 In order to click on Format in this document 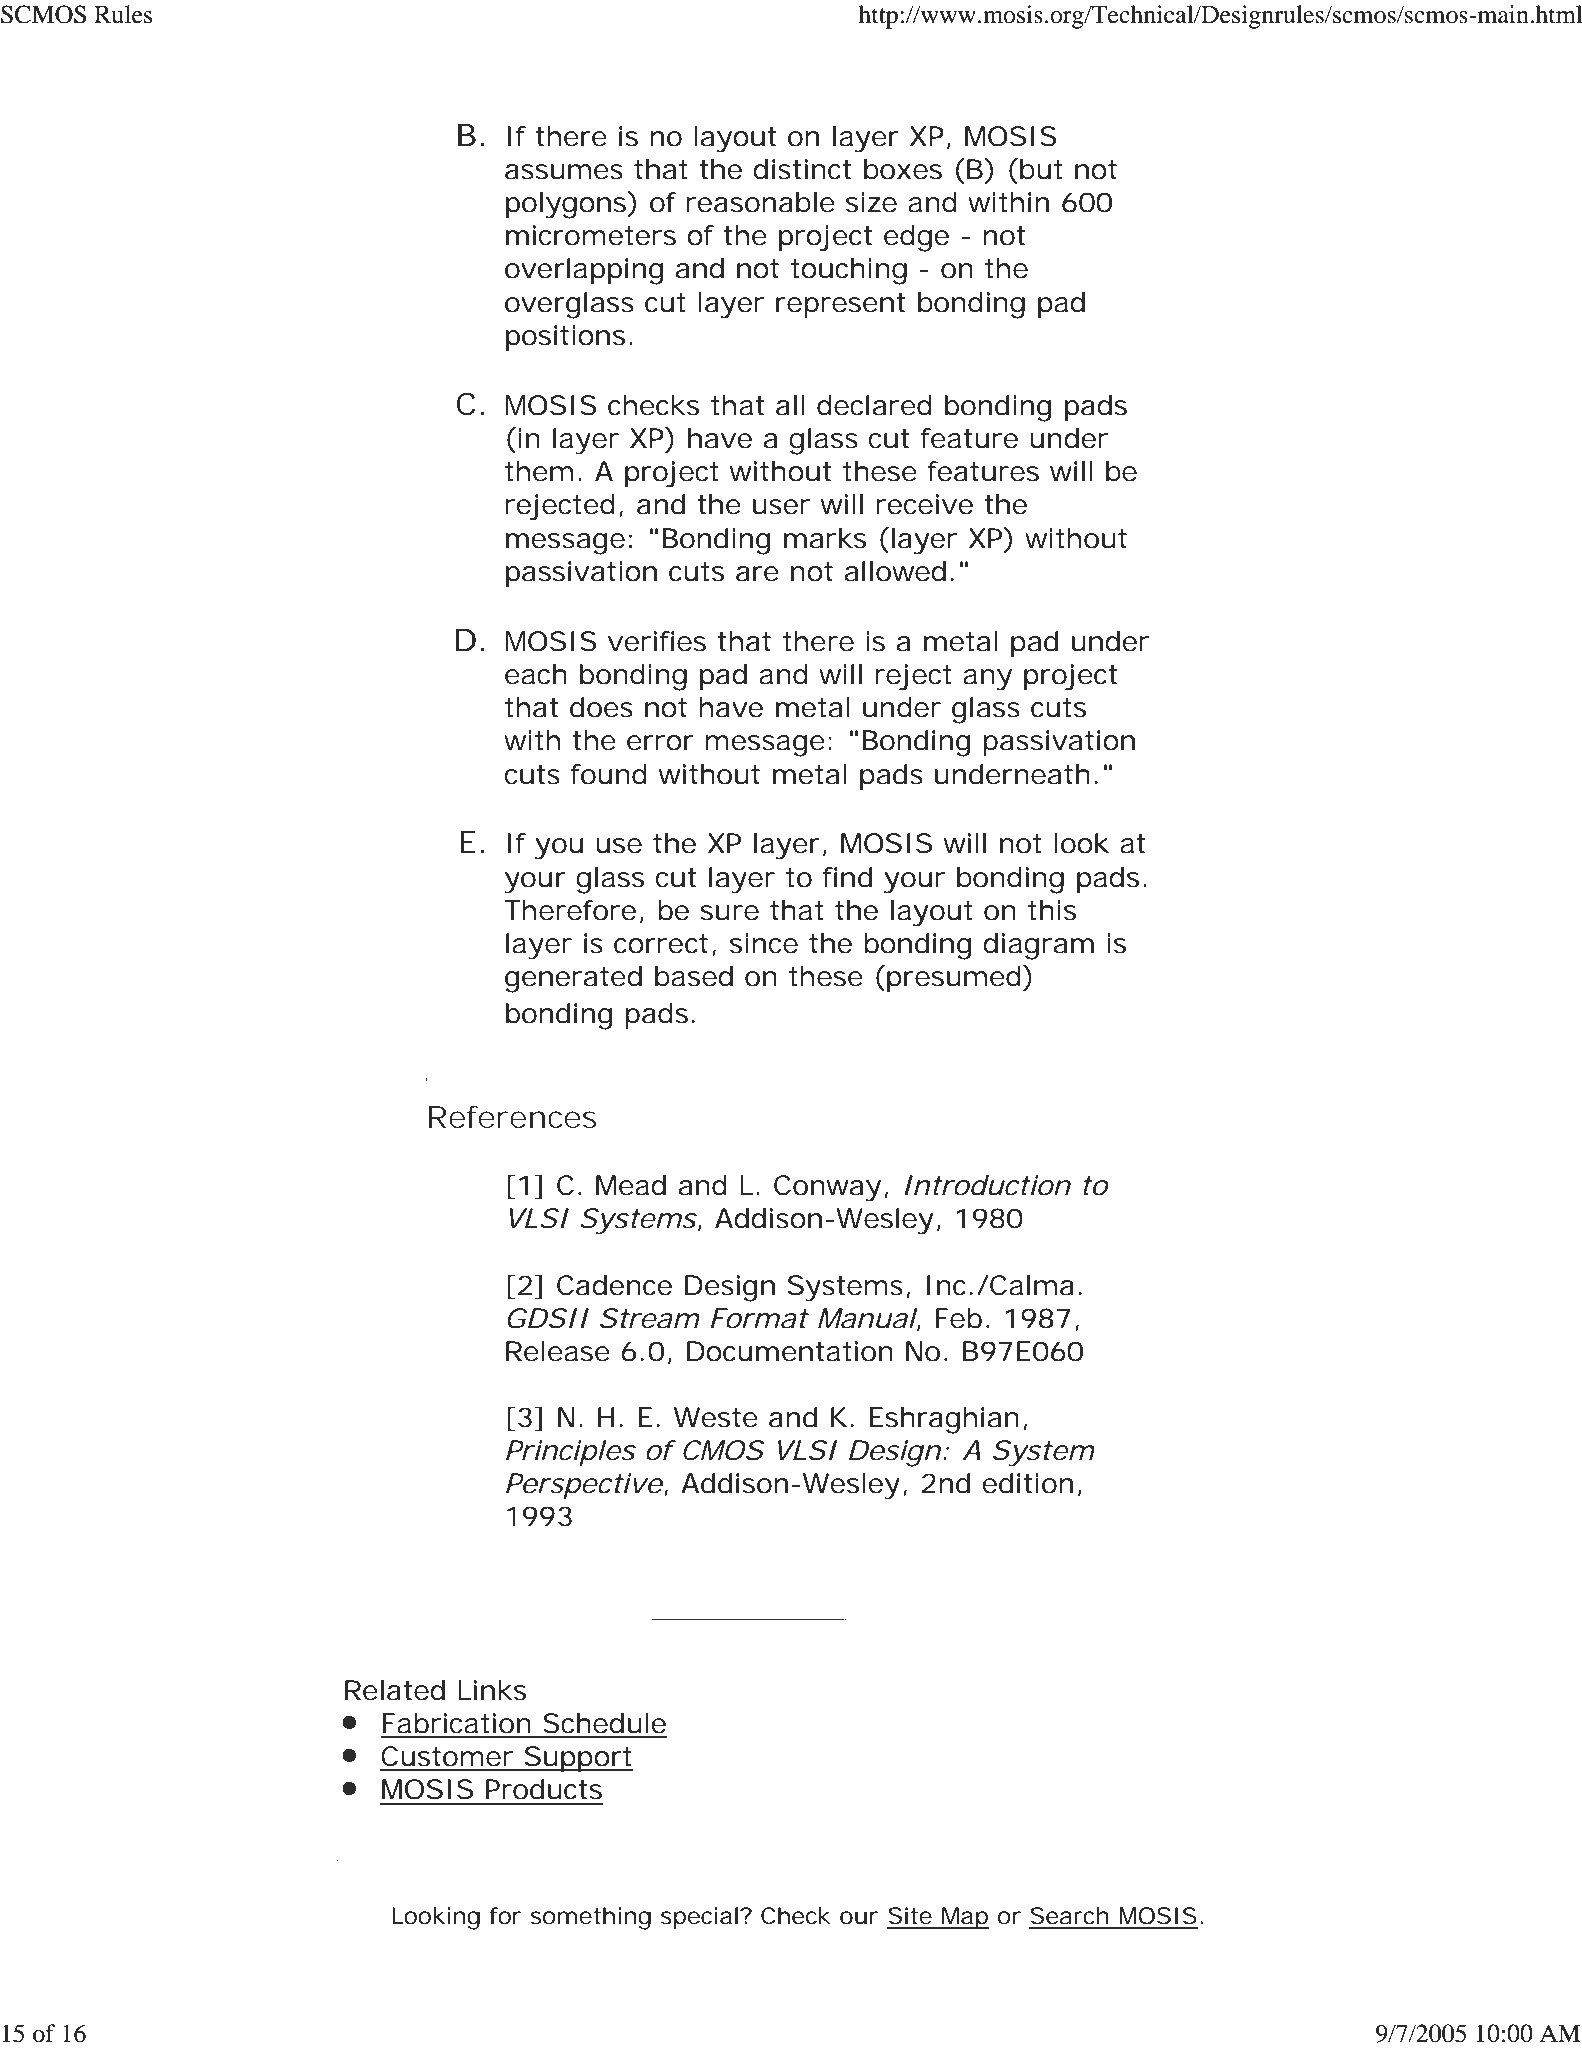, I will do `click(759, 1318)`.
